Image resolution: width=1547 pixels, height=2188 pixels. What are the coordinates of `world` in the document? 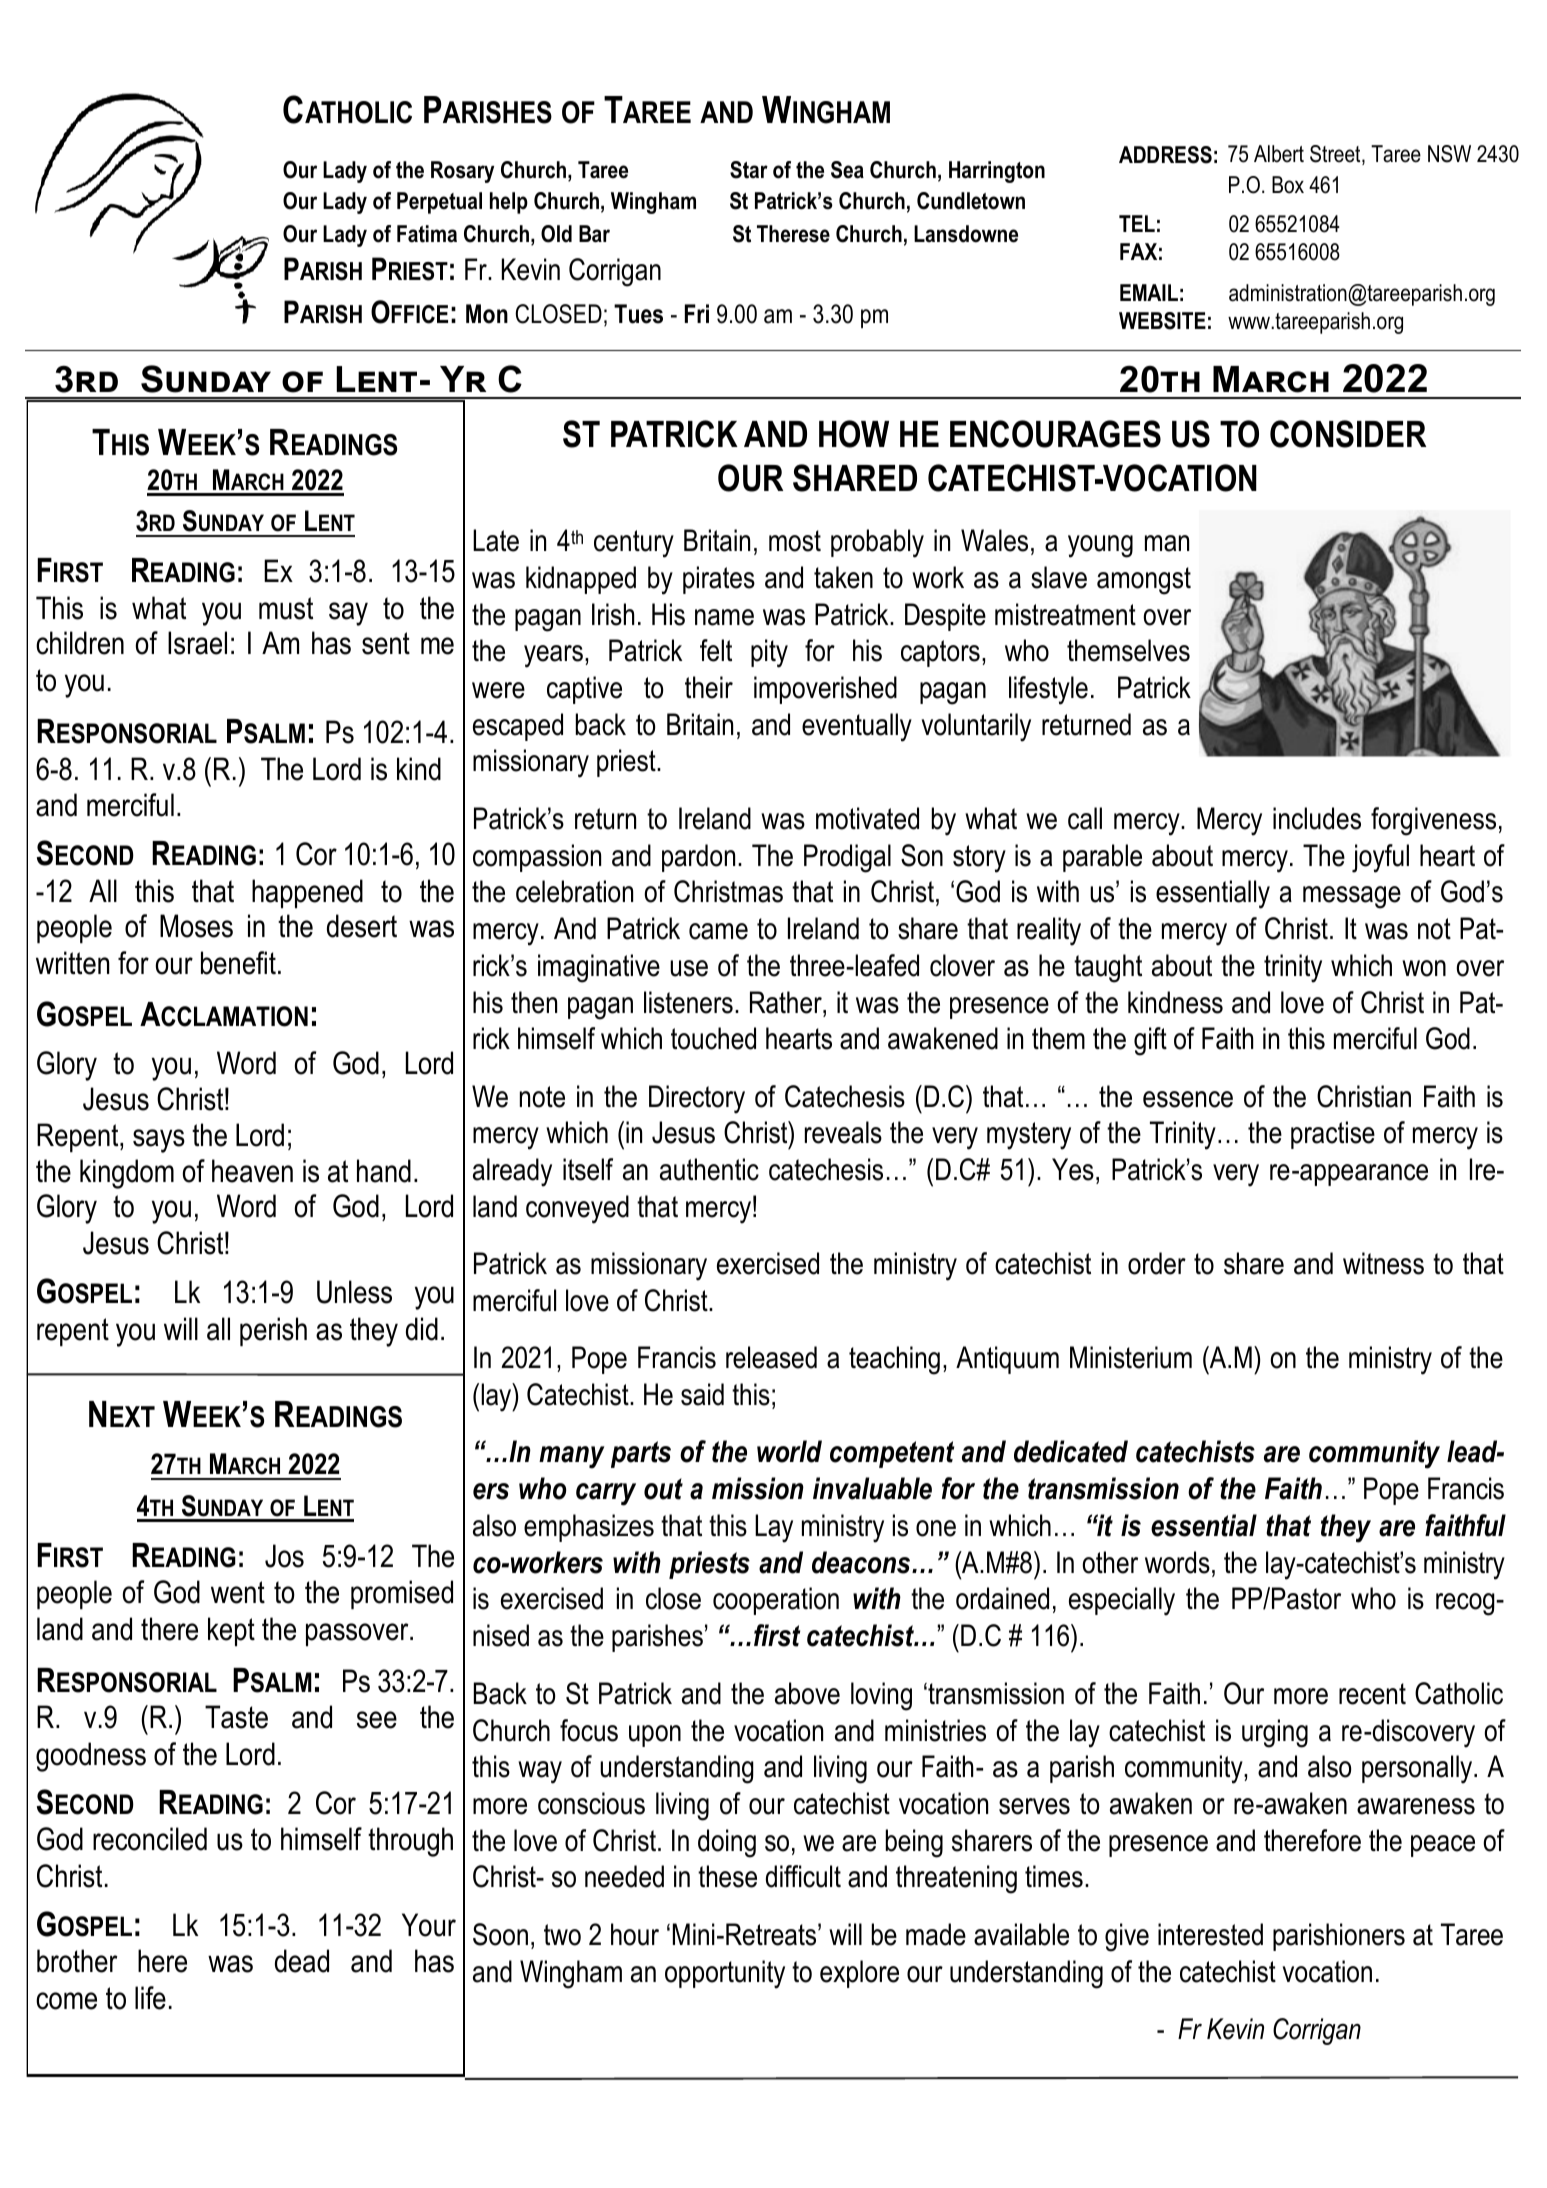 It's located at (789, 1451).
